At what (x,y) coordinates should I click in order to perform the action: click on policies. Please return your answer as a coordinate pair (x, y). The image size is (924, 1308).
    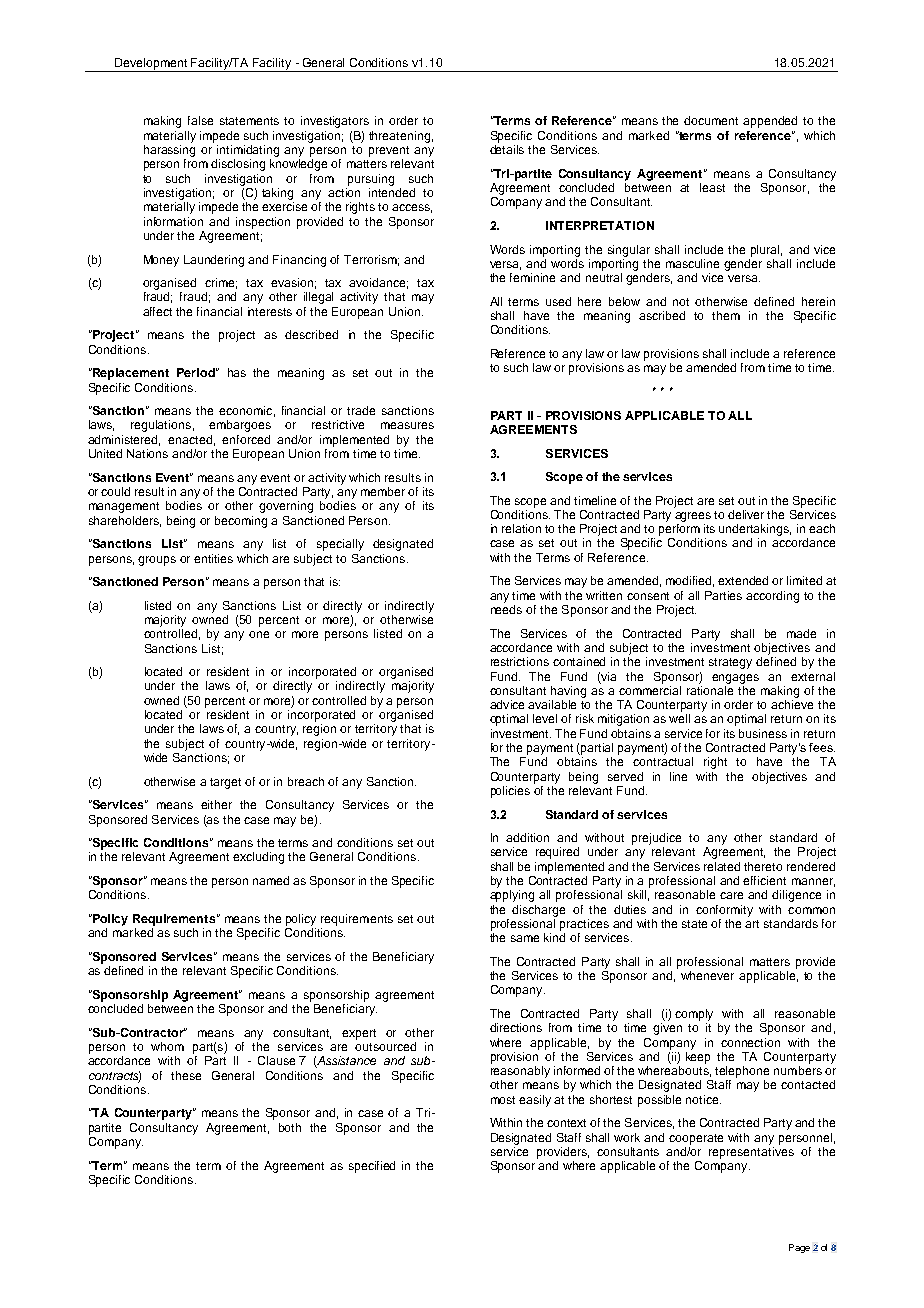
    Looking at the image, I should click on (510, 792).
